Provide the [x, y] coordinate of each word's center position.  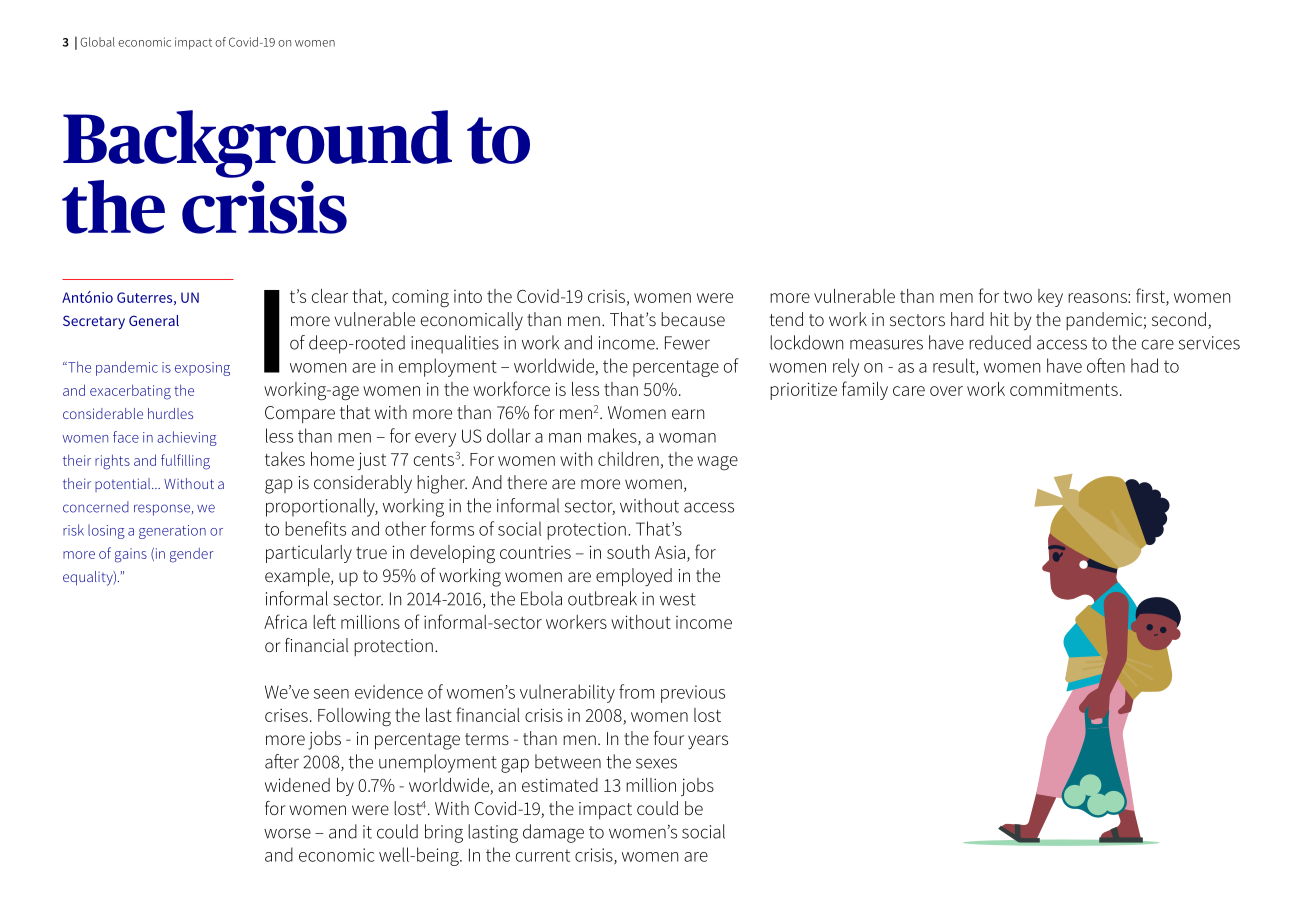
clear [330, 296]
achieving [187, 438]
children [628, 459]
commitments [1064, 389]
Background [257, 144]
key [1050, 298]
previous [693, 694]
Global [97, 42]
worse [287, 833]
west [678, 599]
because [693, 319]
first [1150, 295]
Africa [285, 621]
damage [553, 833]
